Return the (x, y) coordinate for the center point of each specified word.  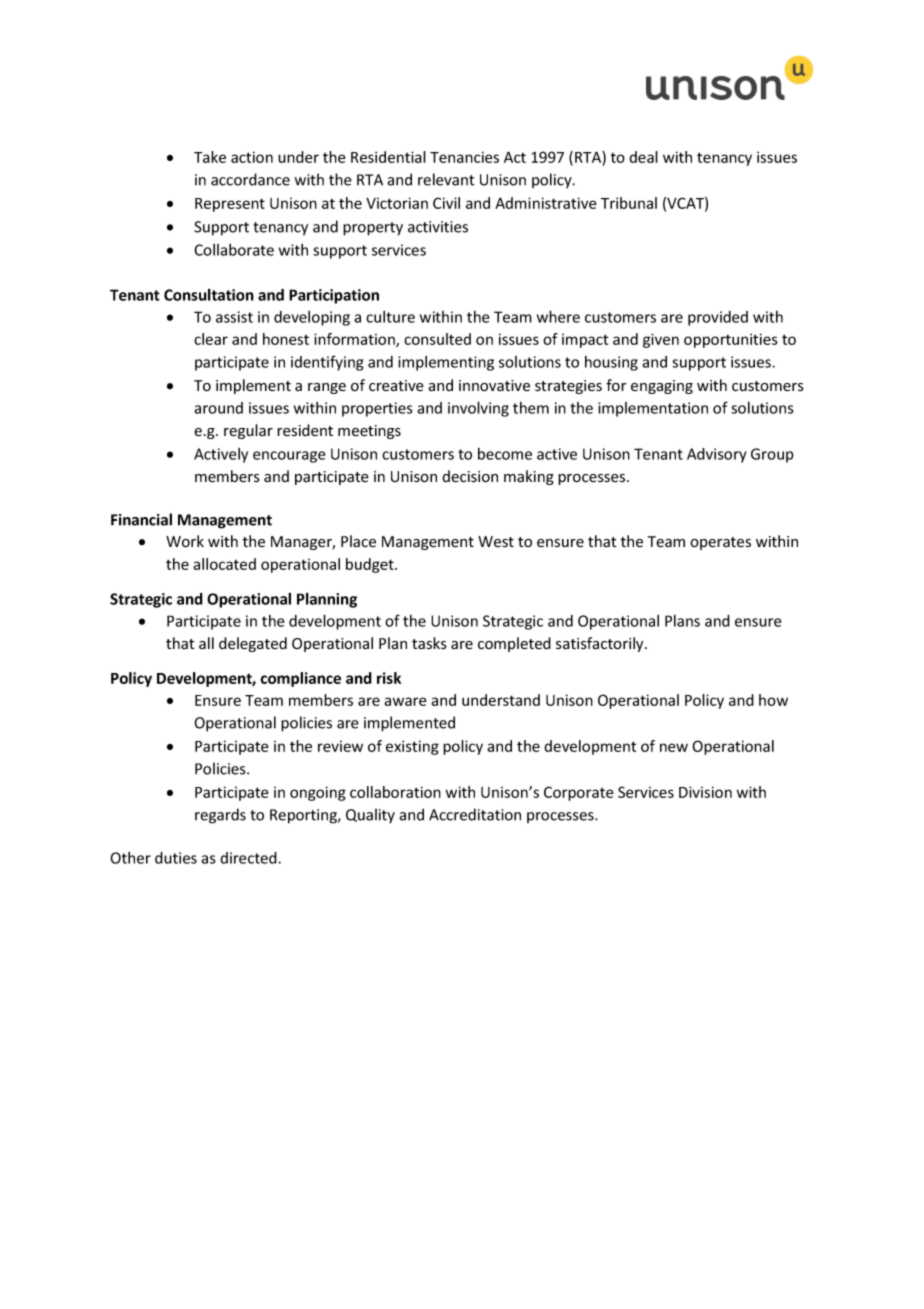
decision (470, 476)
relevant (446, 179)
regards (220, 816)
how (773, 700)
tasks (429, 643)
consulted (437, 339)
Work (185, 541)
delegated (253, 644)
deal (643, 157)
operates (720, 543)
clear (211, 339)
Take (210, 157)
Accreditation (475, 814)
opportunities (731, 340)
